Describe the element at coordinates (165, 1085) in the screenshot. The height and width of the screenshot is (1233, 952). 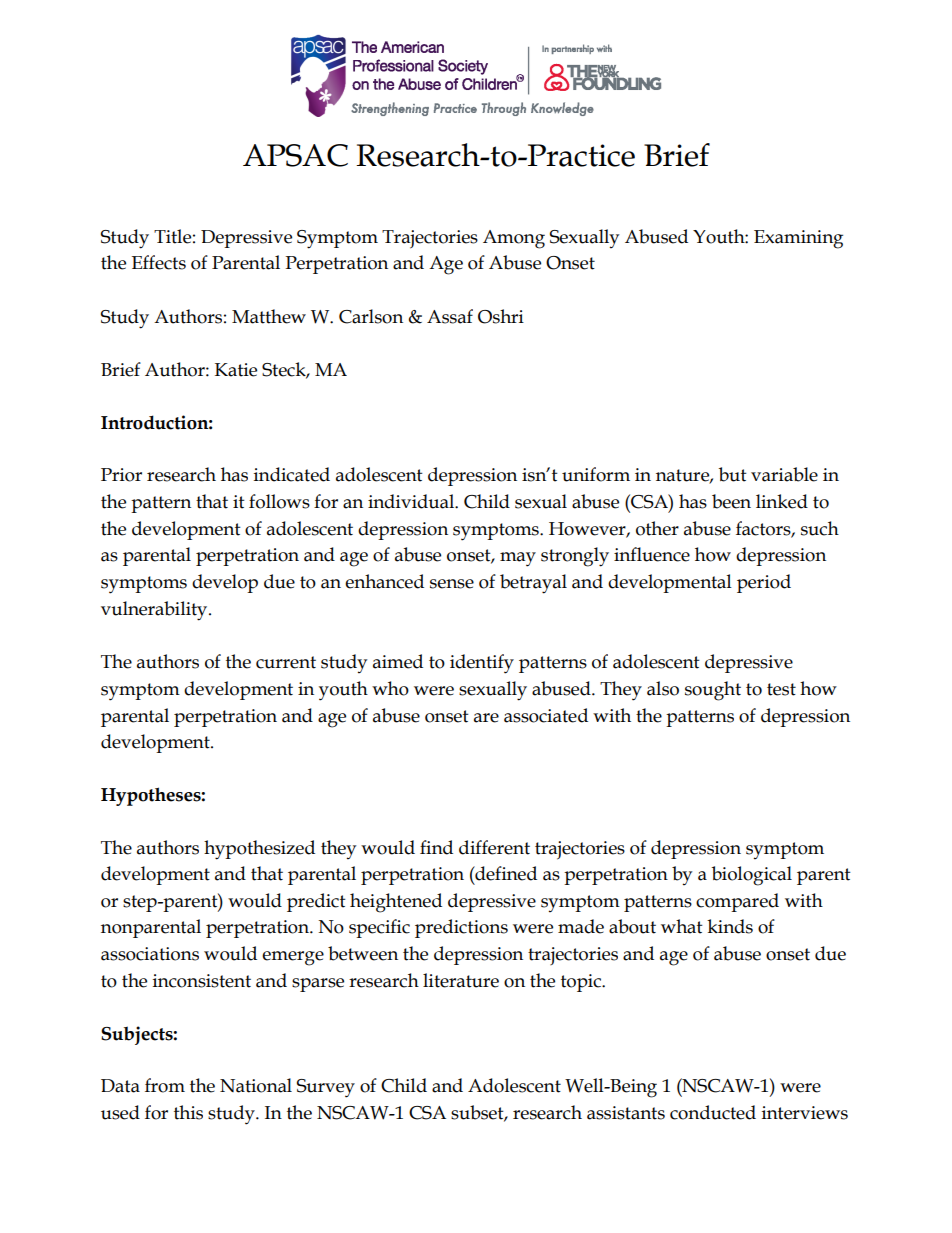
I see `from` at that location.
